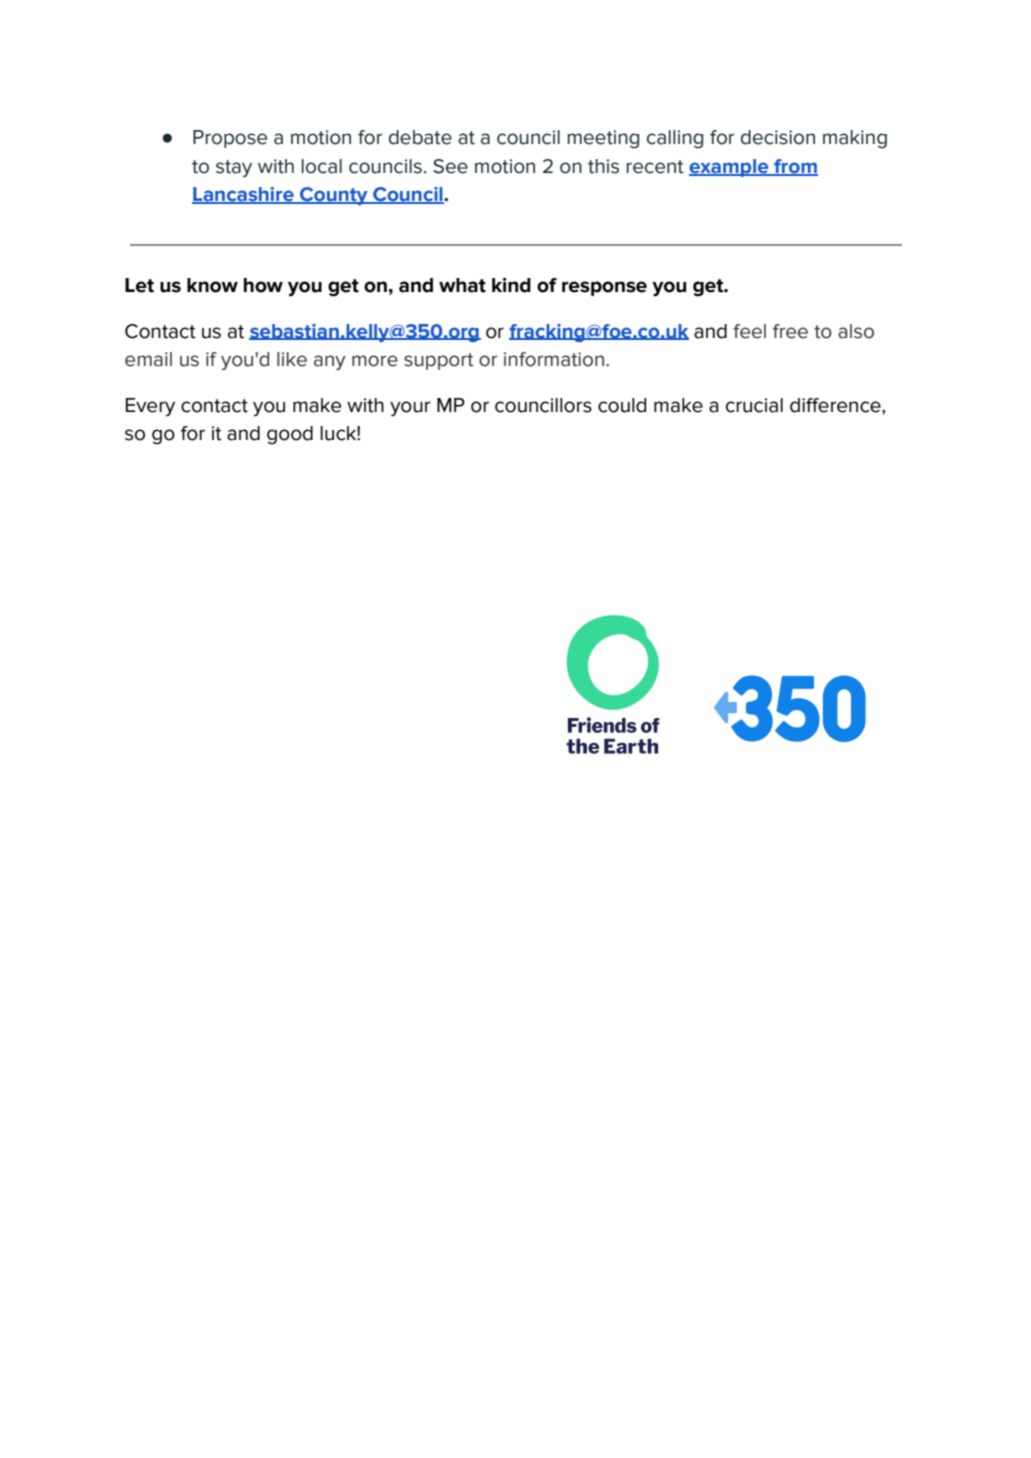 The image size is (1031, 1458). I want to click on crucial, so click(754, 405).
